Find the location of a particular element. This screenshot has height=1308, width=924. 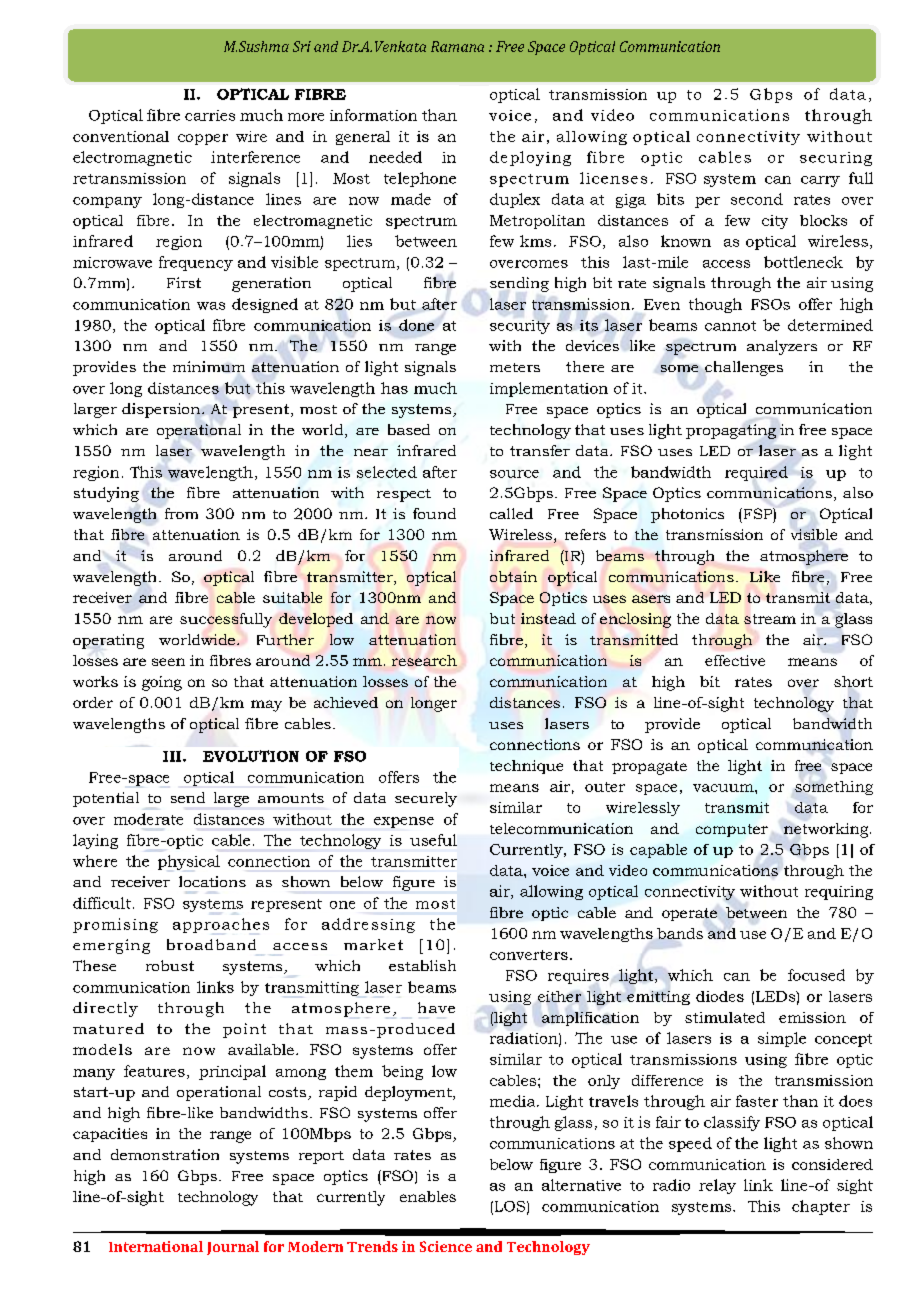

carries is located at coordinates (210, 115).
